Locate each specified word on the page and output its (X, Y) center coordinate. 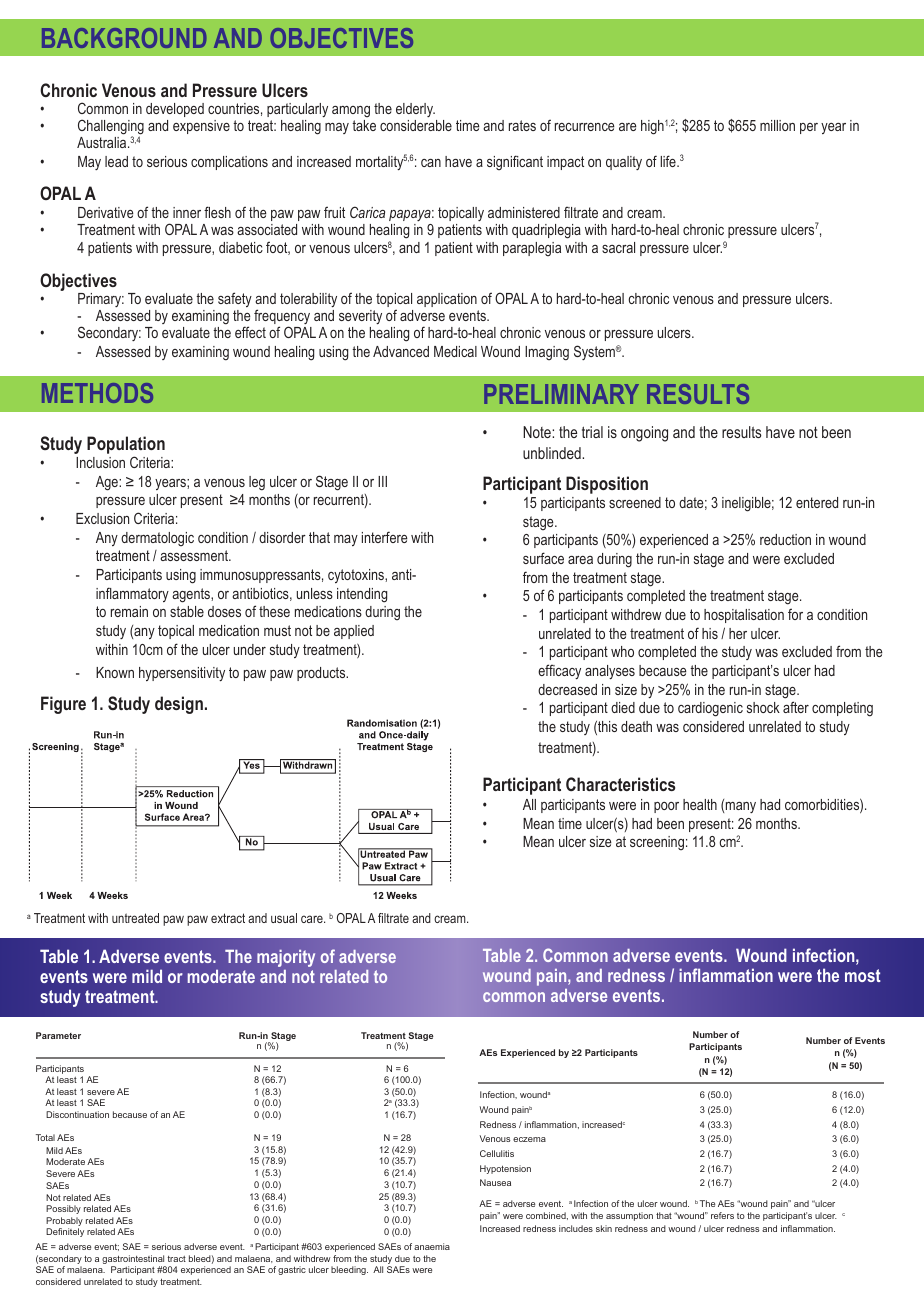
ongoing (644, 434)
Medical (455, 351)
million (777, 125)
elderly (415, 110)
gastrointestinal (133, 1259)
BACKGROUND (124, 38)
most (863, 975)
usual (284, 918)
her (738, 633)
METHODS (97, 393)
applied (354, 632)
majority (286, 958)
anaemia (432, 1246)
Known (115, 672)
